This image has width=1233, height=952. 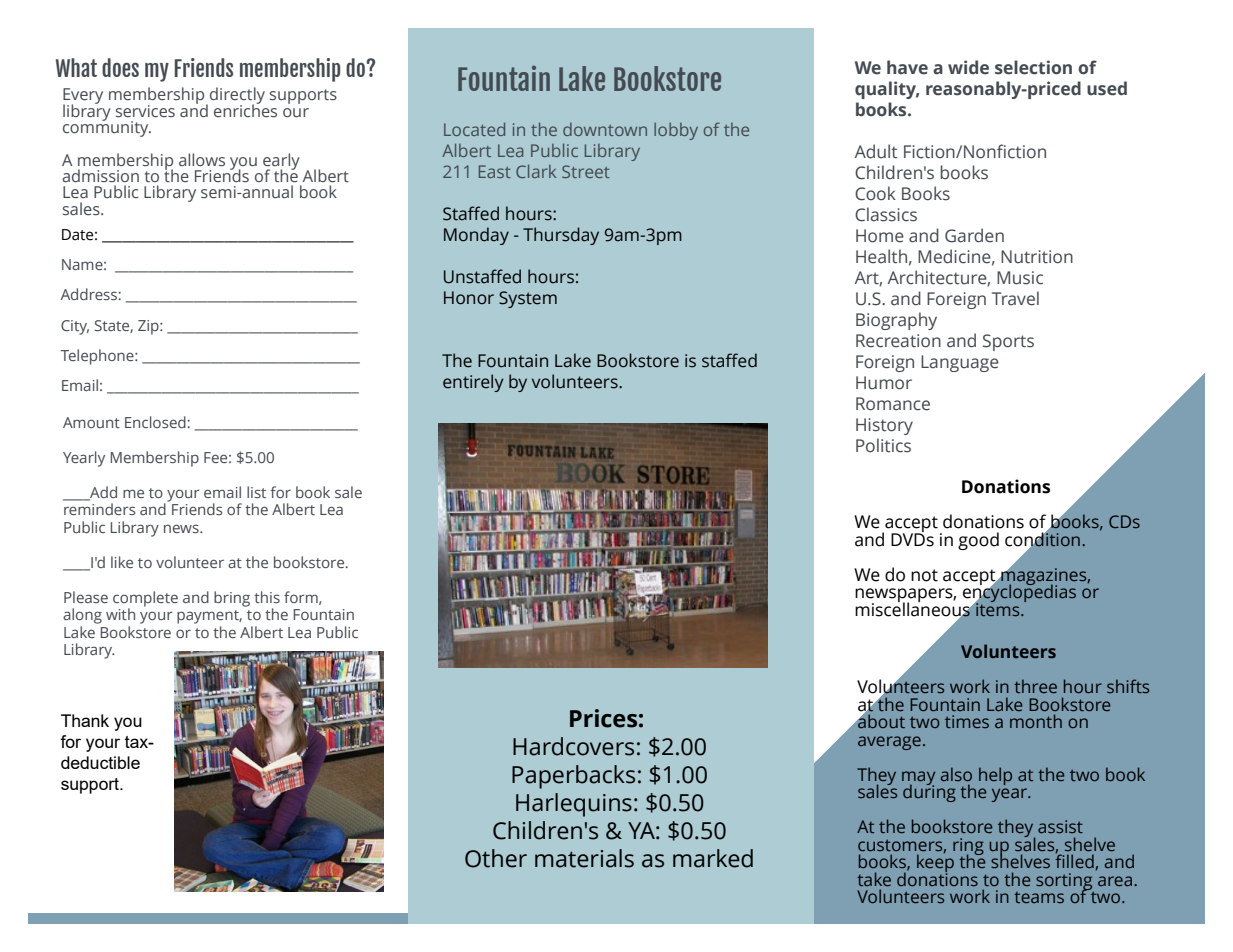 What do you see at coordinates (605, 129) in the image?
I see `downtown` at bounding box center [605, 129].
